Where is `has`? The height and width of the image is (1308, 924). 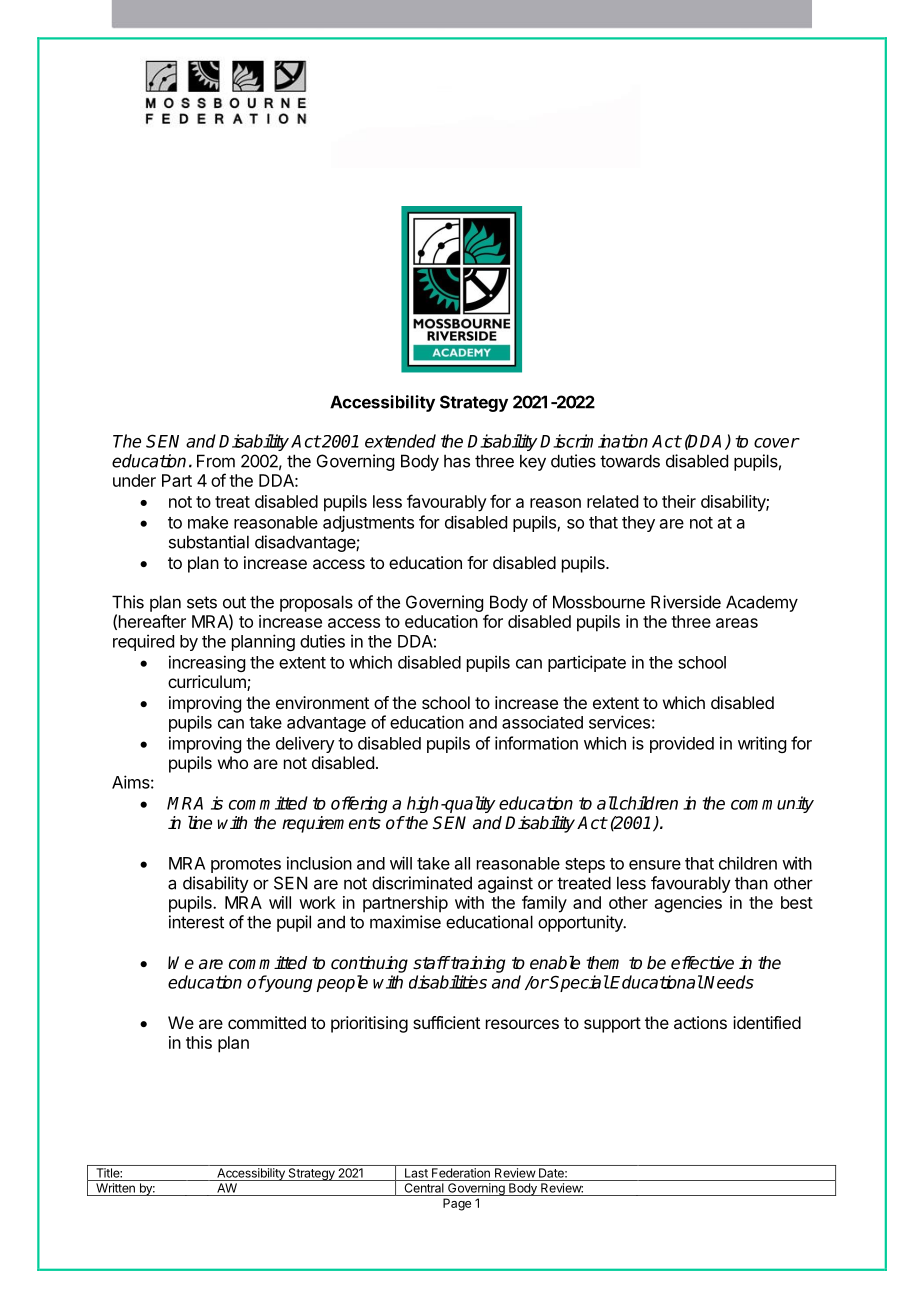 has is located at coordinates (457, 461).
